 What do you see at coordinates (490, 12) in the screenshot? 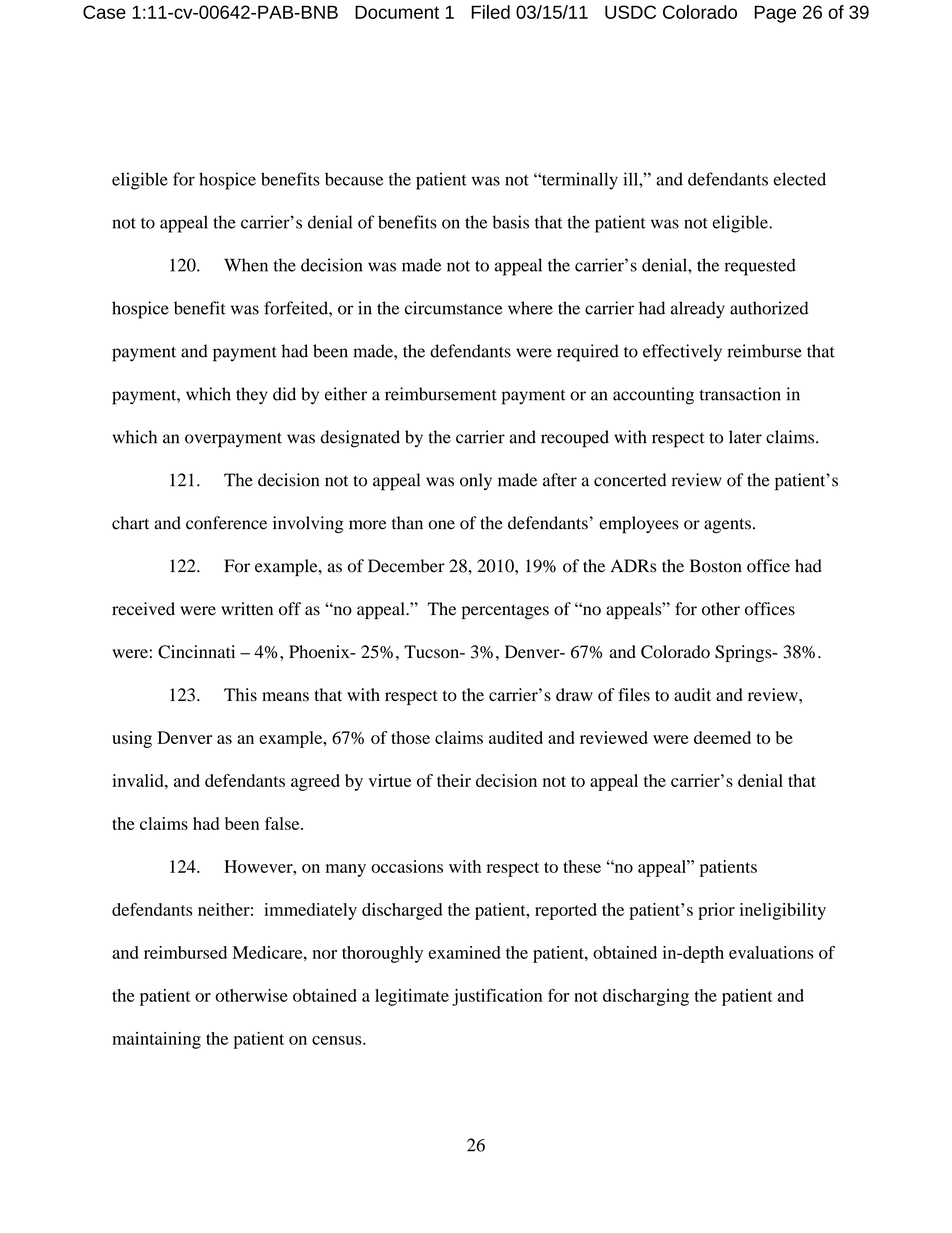
I see `Filed` at bounding box center [490, 12].
